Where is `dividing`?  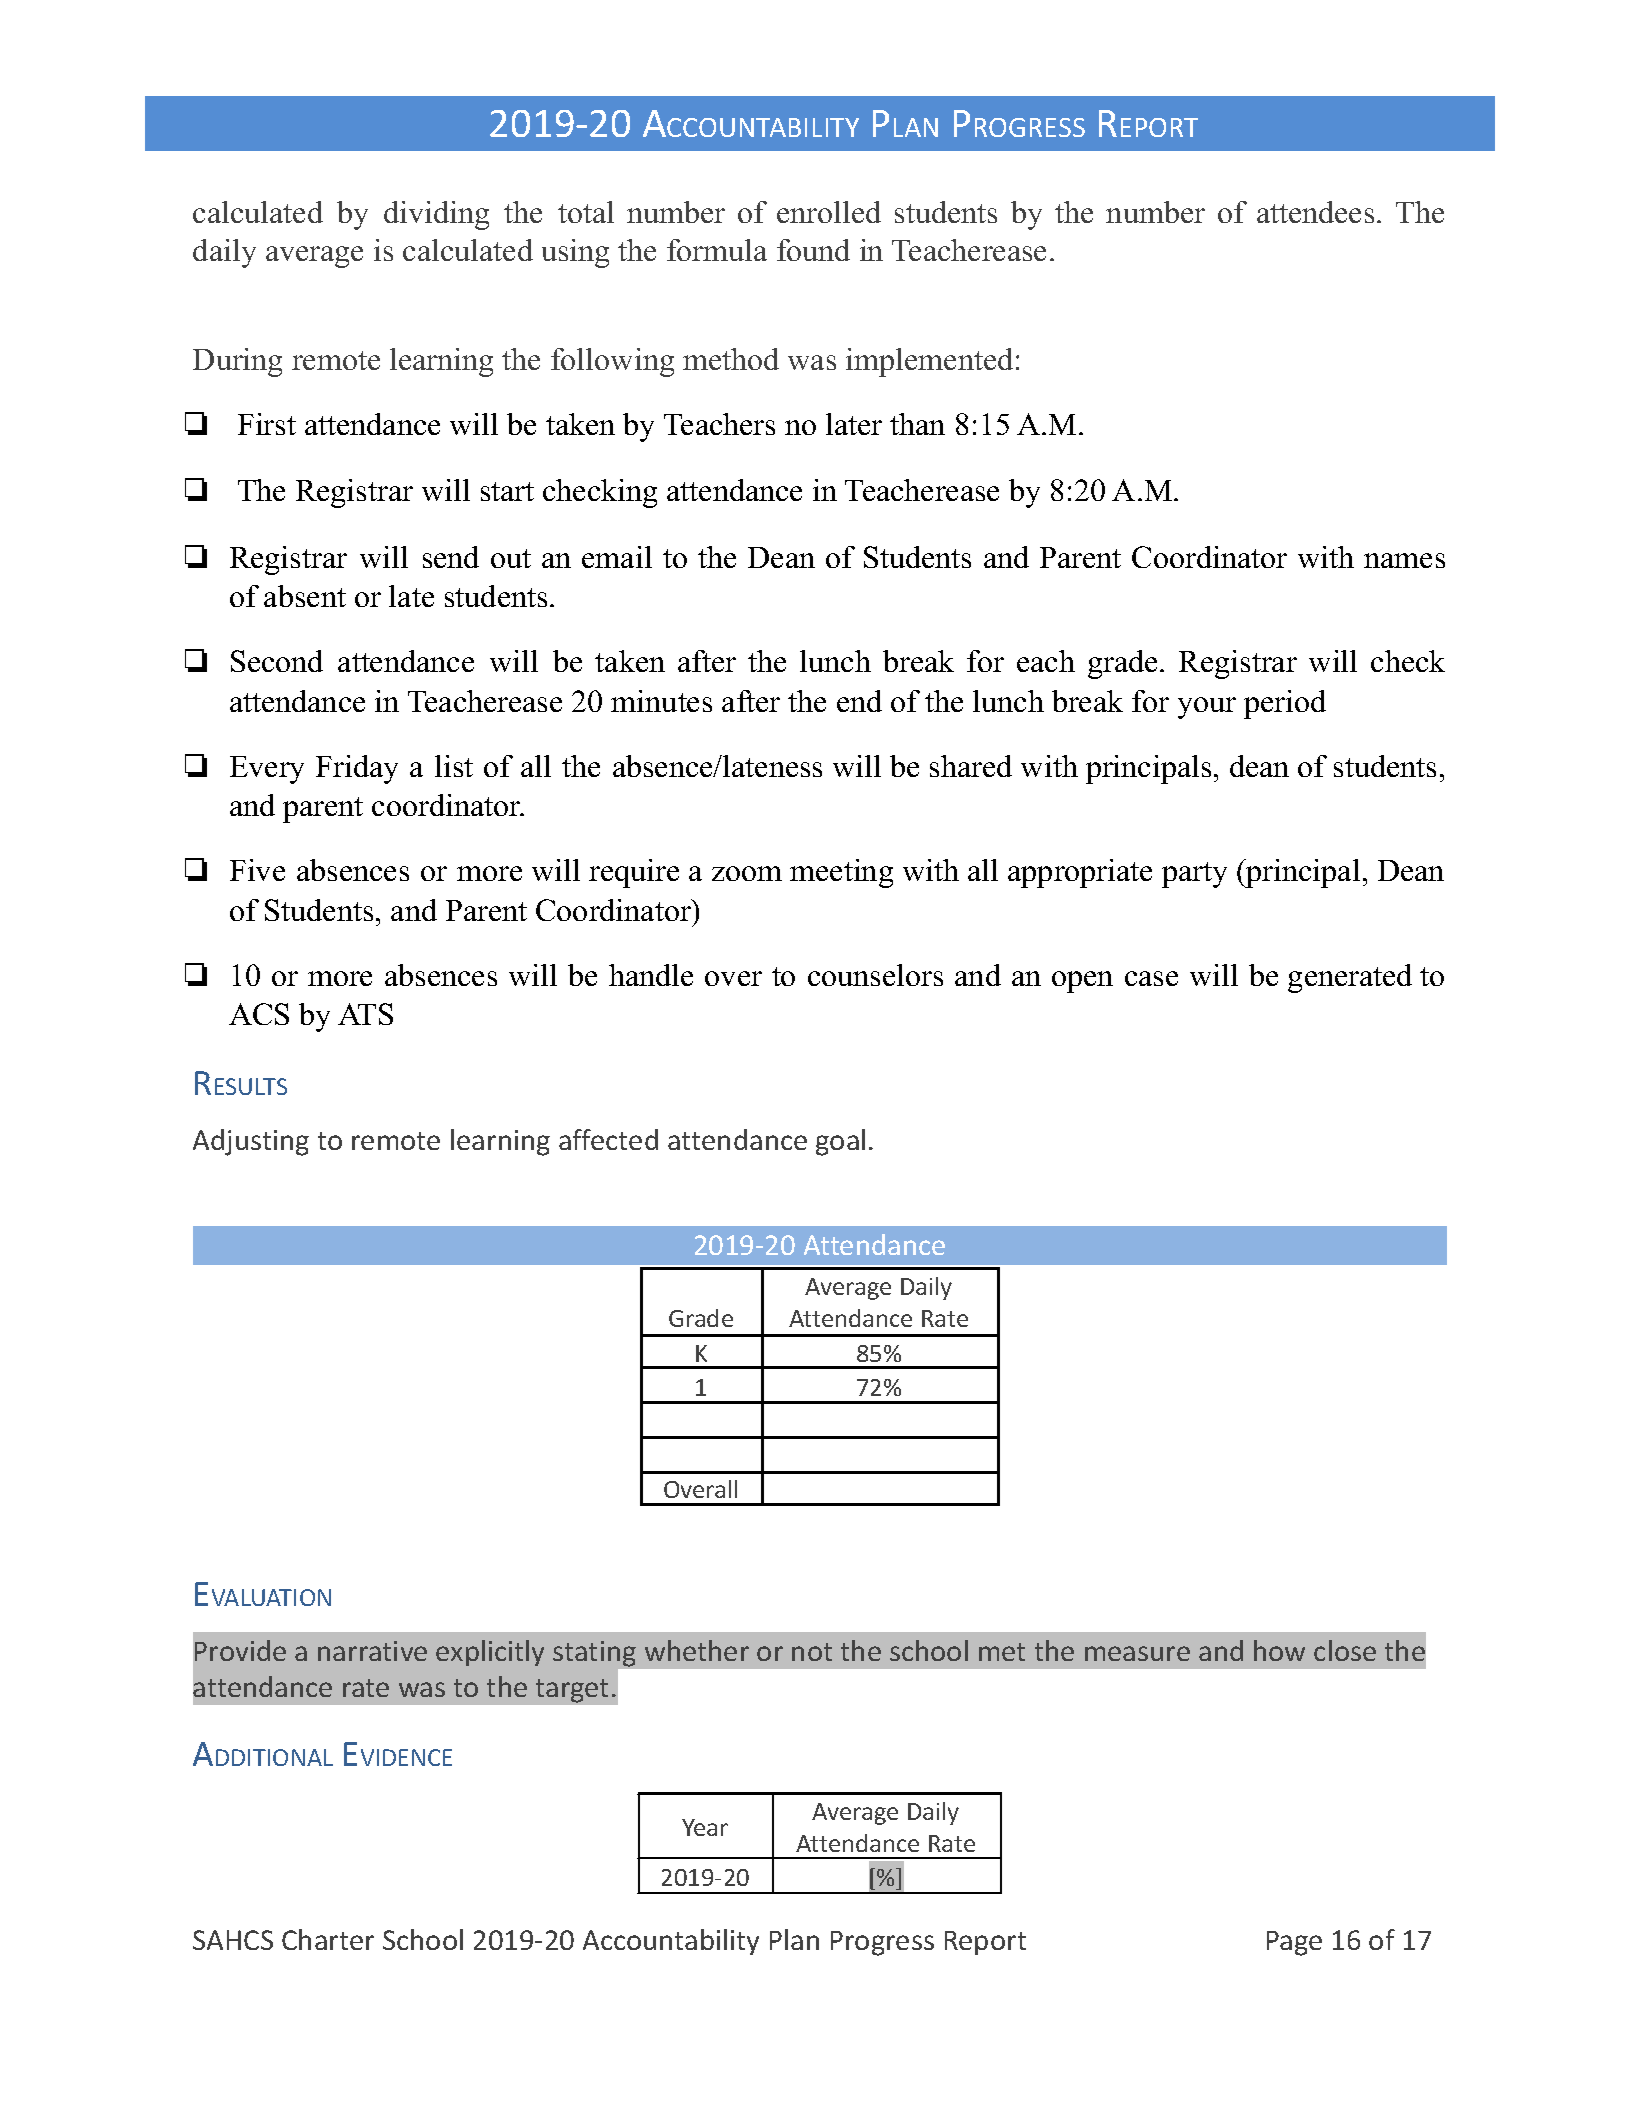 dividing is located at coordinates (436, 215).
